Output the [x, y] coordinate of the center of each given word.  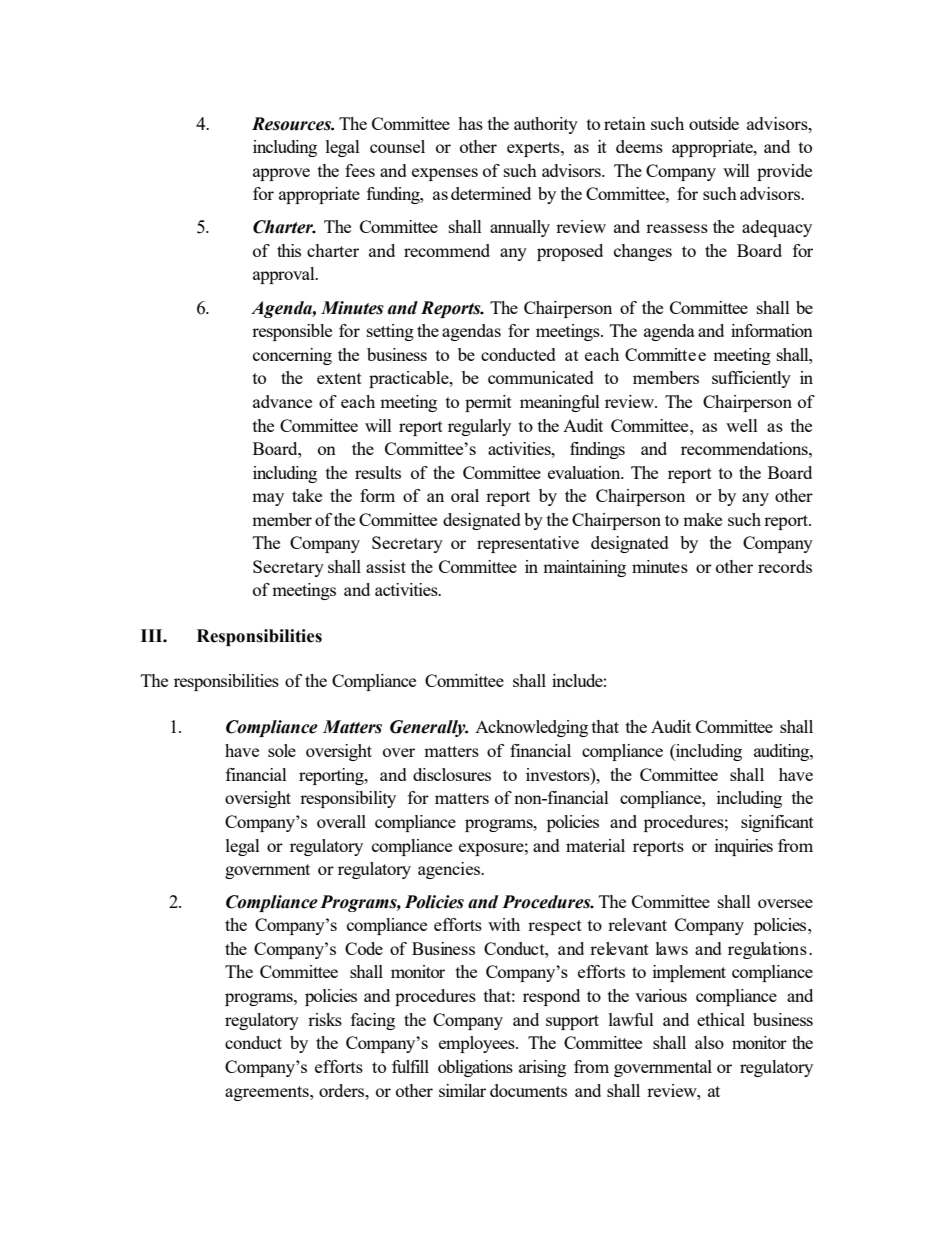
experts [534, 149]
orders [343, 1090]
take [307, 495]
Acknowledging [531, 728]
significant [777, 823]
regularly [479, 427]
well [742, 425]
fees [360, 170]
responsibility [348, 799]
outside [714, 123]
